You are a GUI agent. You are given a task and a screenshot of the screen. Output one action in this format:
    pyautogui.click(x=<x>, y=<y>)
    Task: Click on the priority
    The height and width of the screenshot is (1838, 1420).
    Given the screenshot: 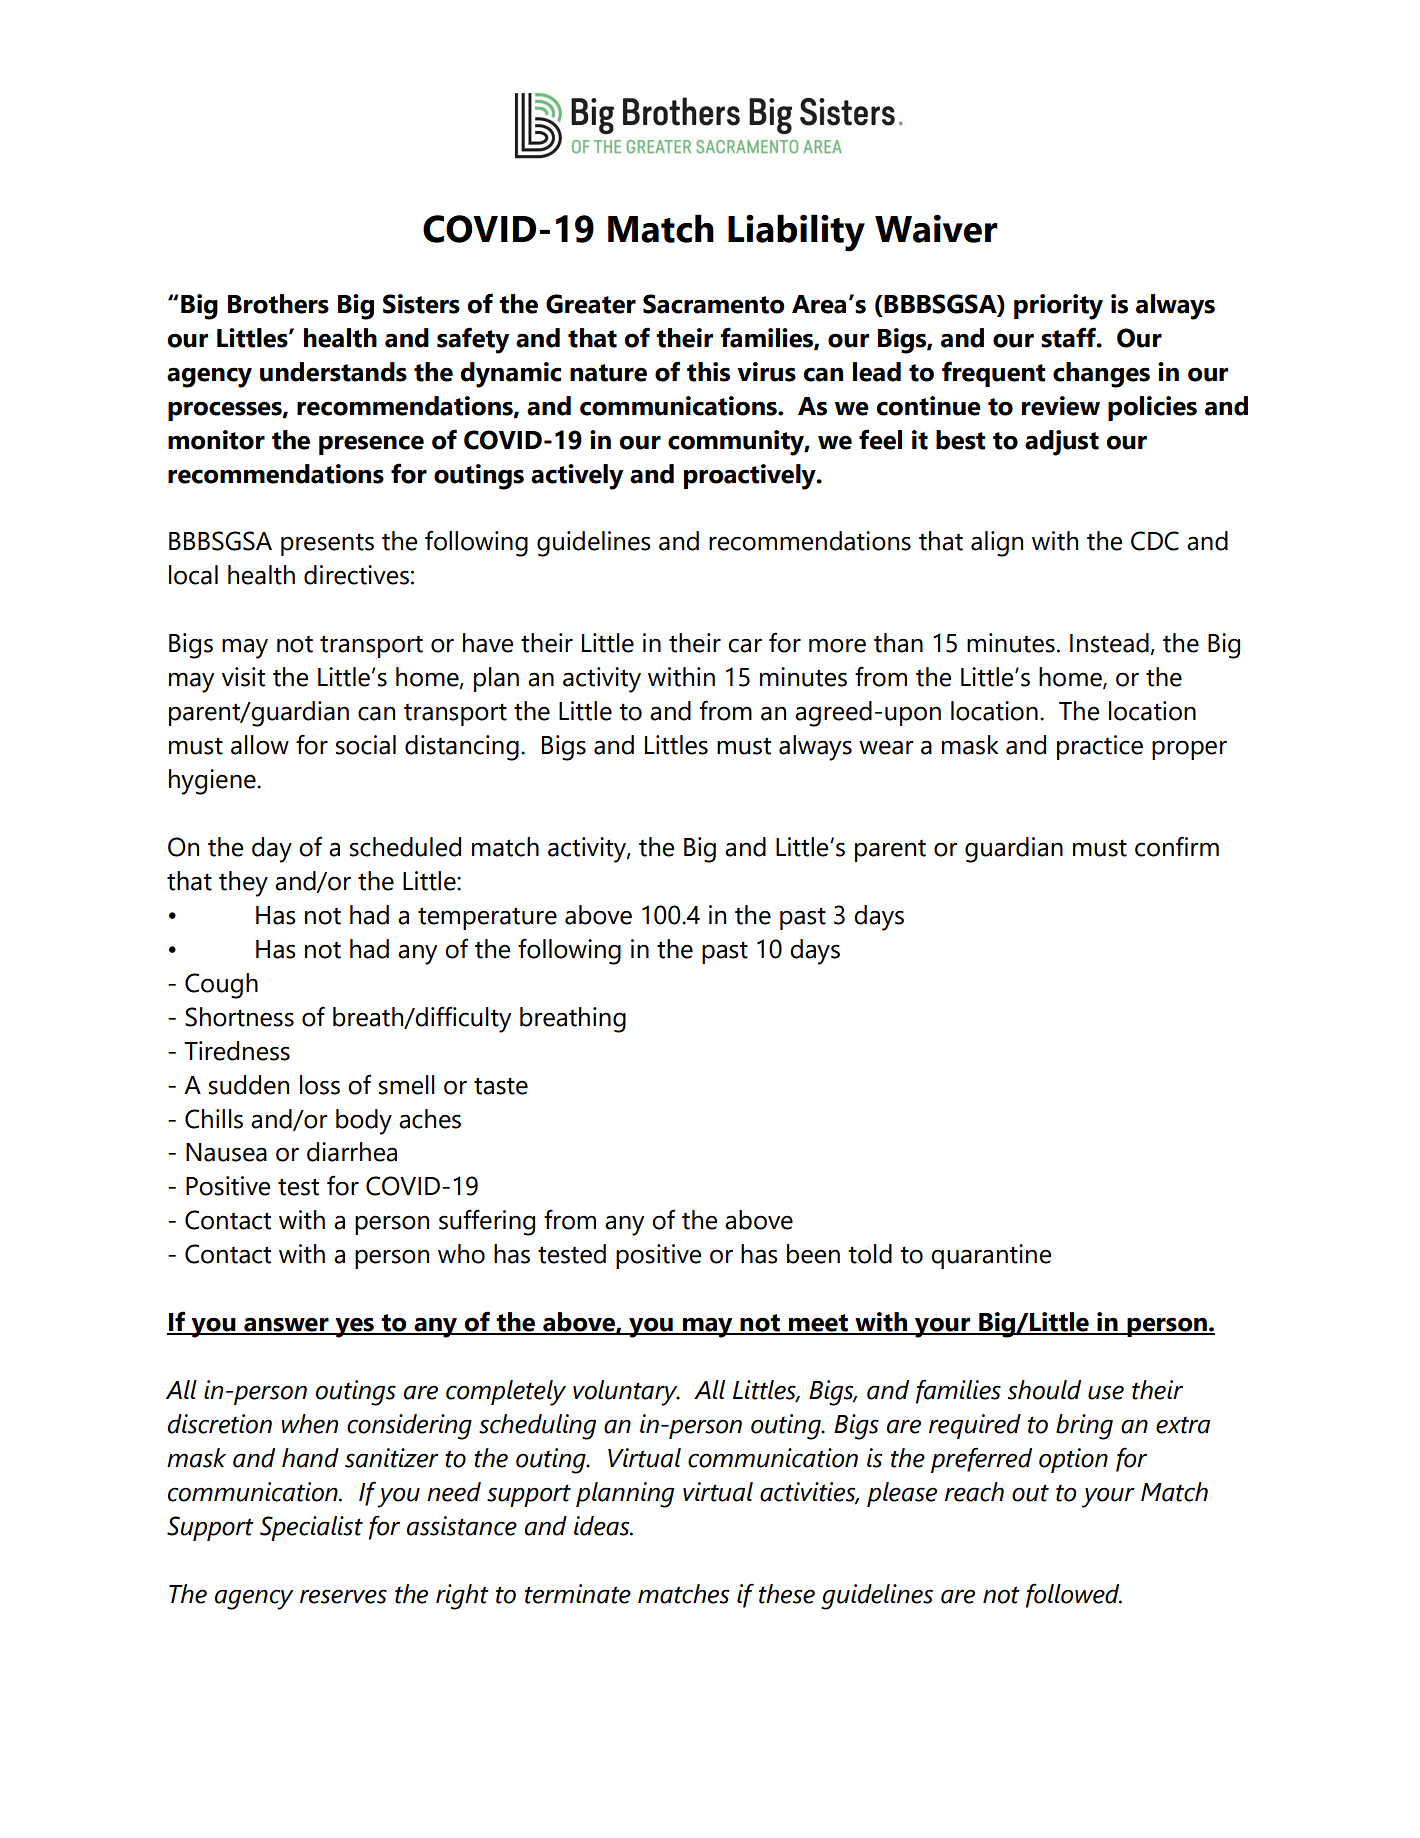 What is the action you would take?
    pyautogui.click(x=1058, y=307)
